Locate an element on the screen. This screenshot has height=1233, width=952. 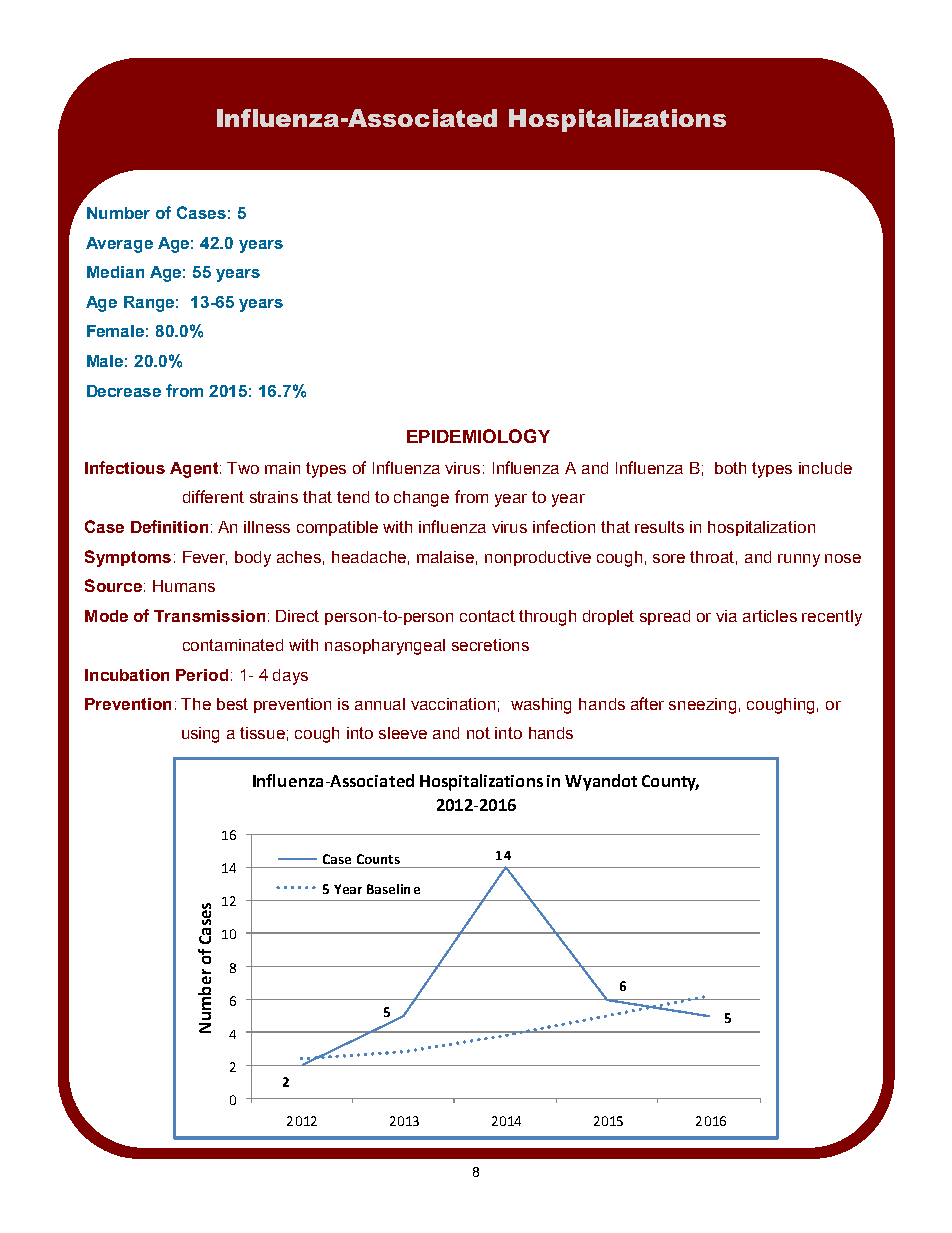
Period is located at coordinates (202, 675).
